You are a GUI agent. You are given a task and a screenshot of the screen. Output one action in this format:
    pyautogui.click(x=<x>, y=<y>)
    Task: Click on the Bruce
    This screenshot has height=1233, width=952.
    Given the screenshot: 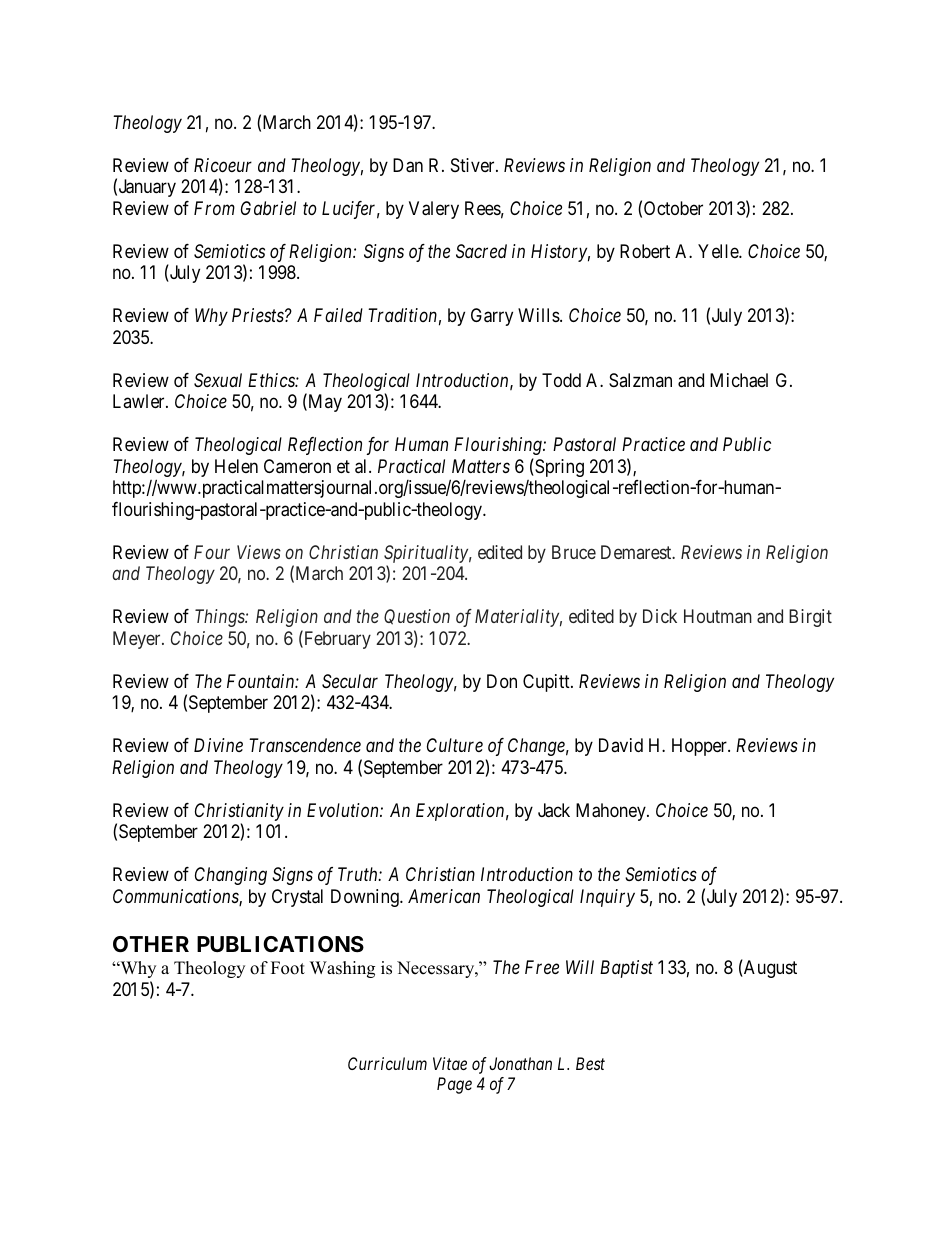 What is the action you would take?
    pyautogui.click(x=574, y=552)
